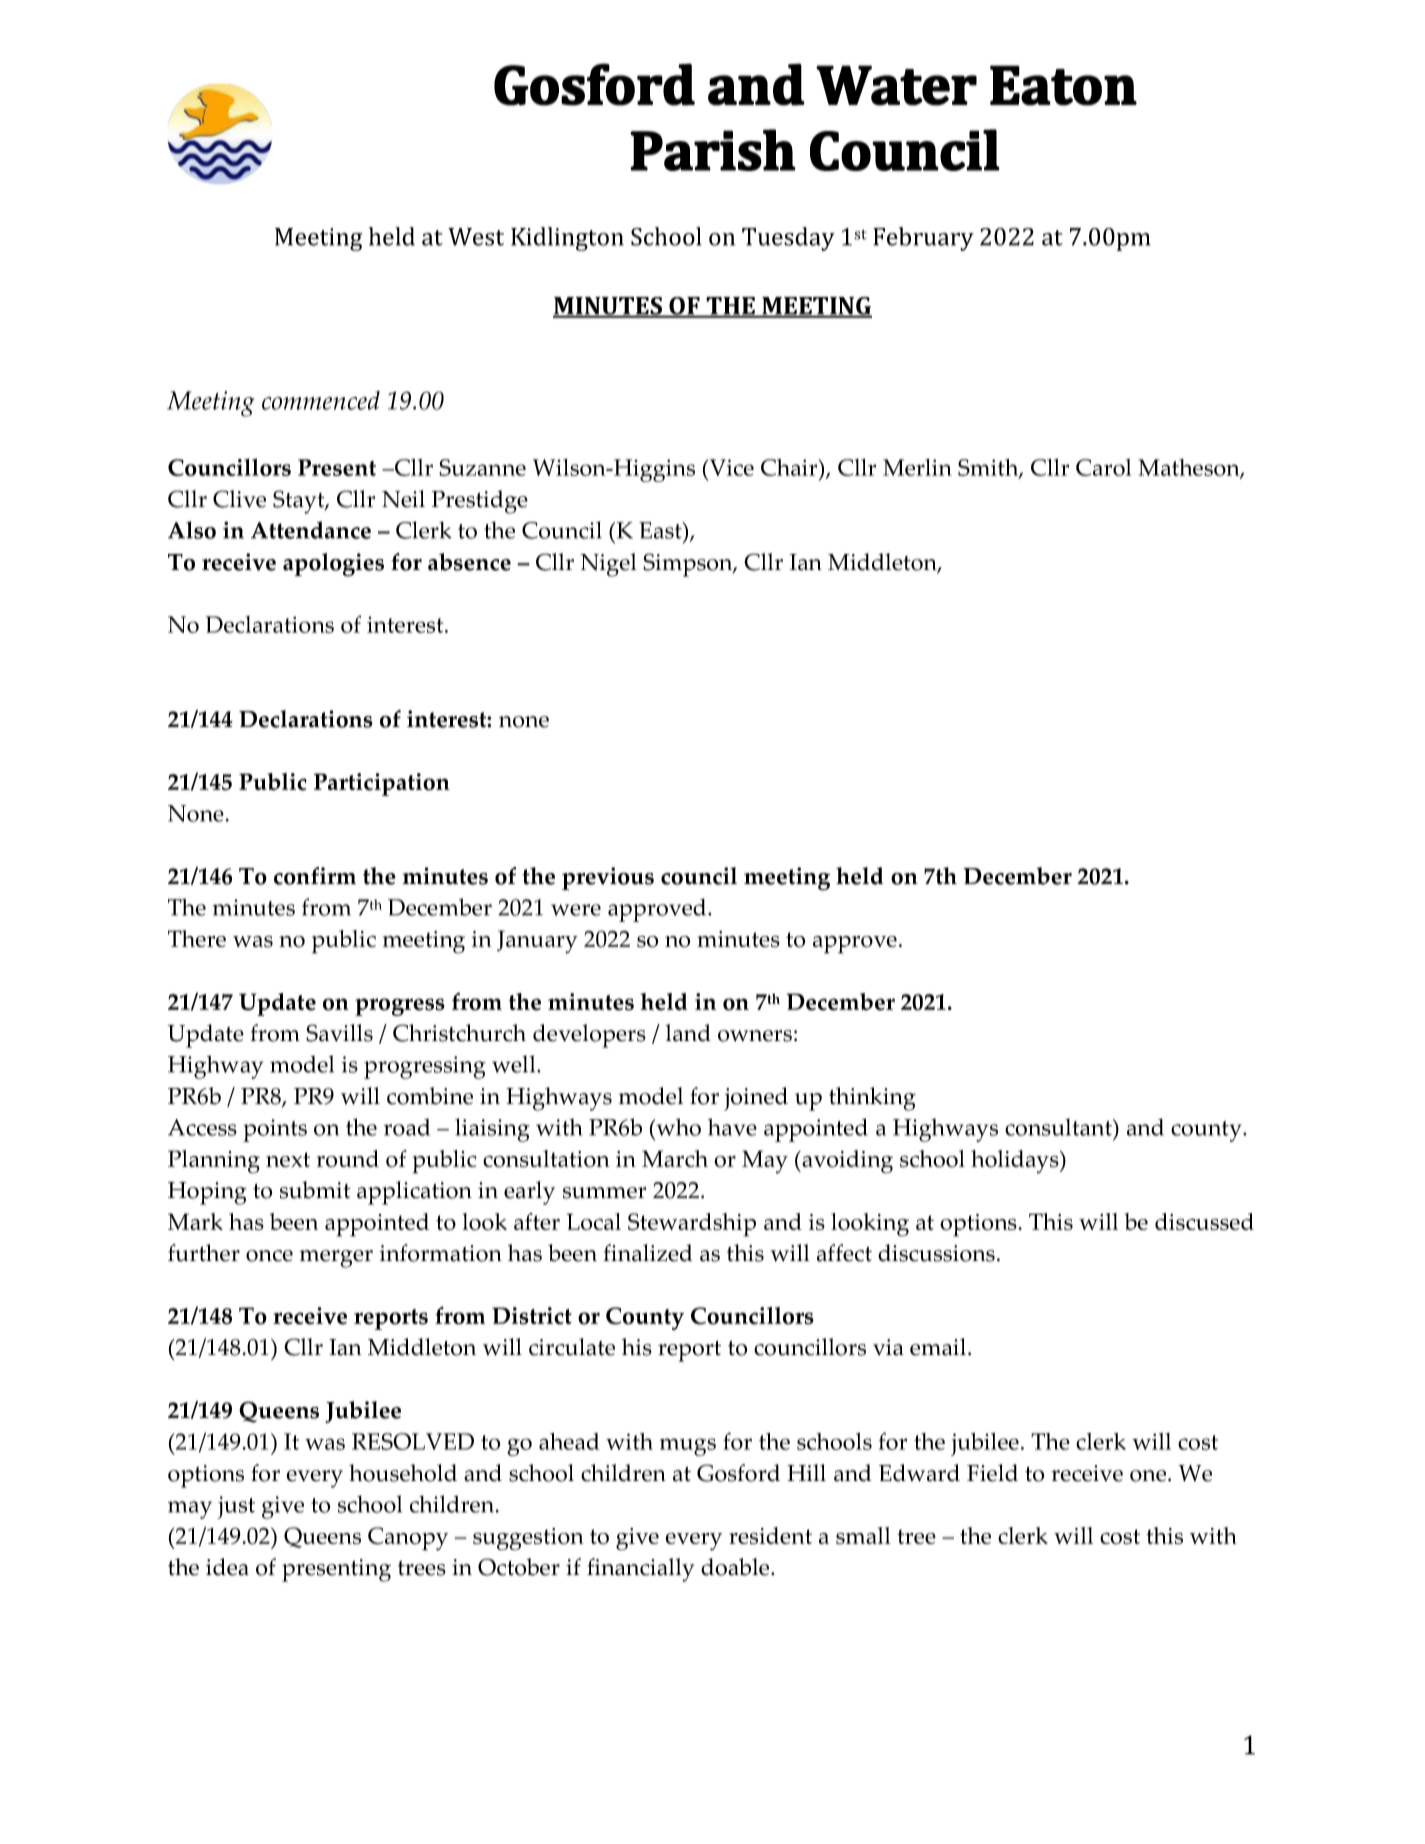  I want to click on just, so click(236, 1507).
